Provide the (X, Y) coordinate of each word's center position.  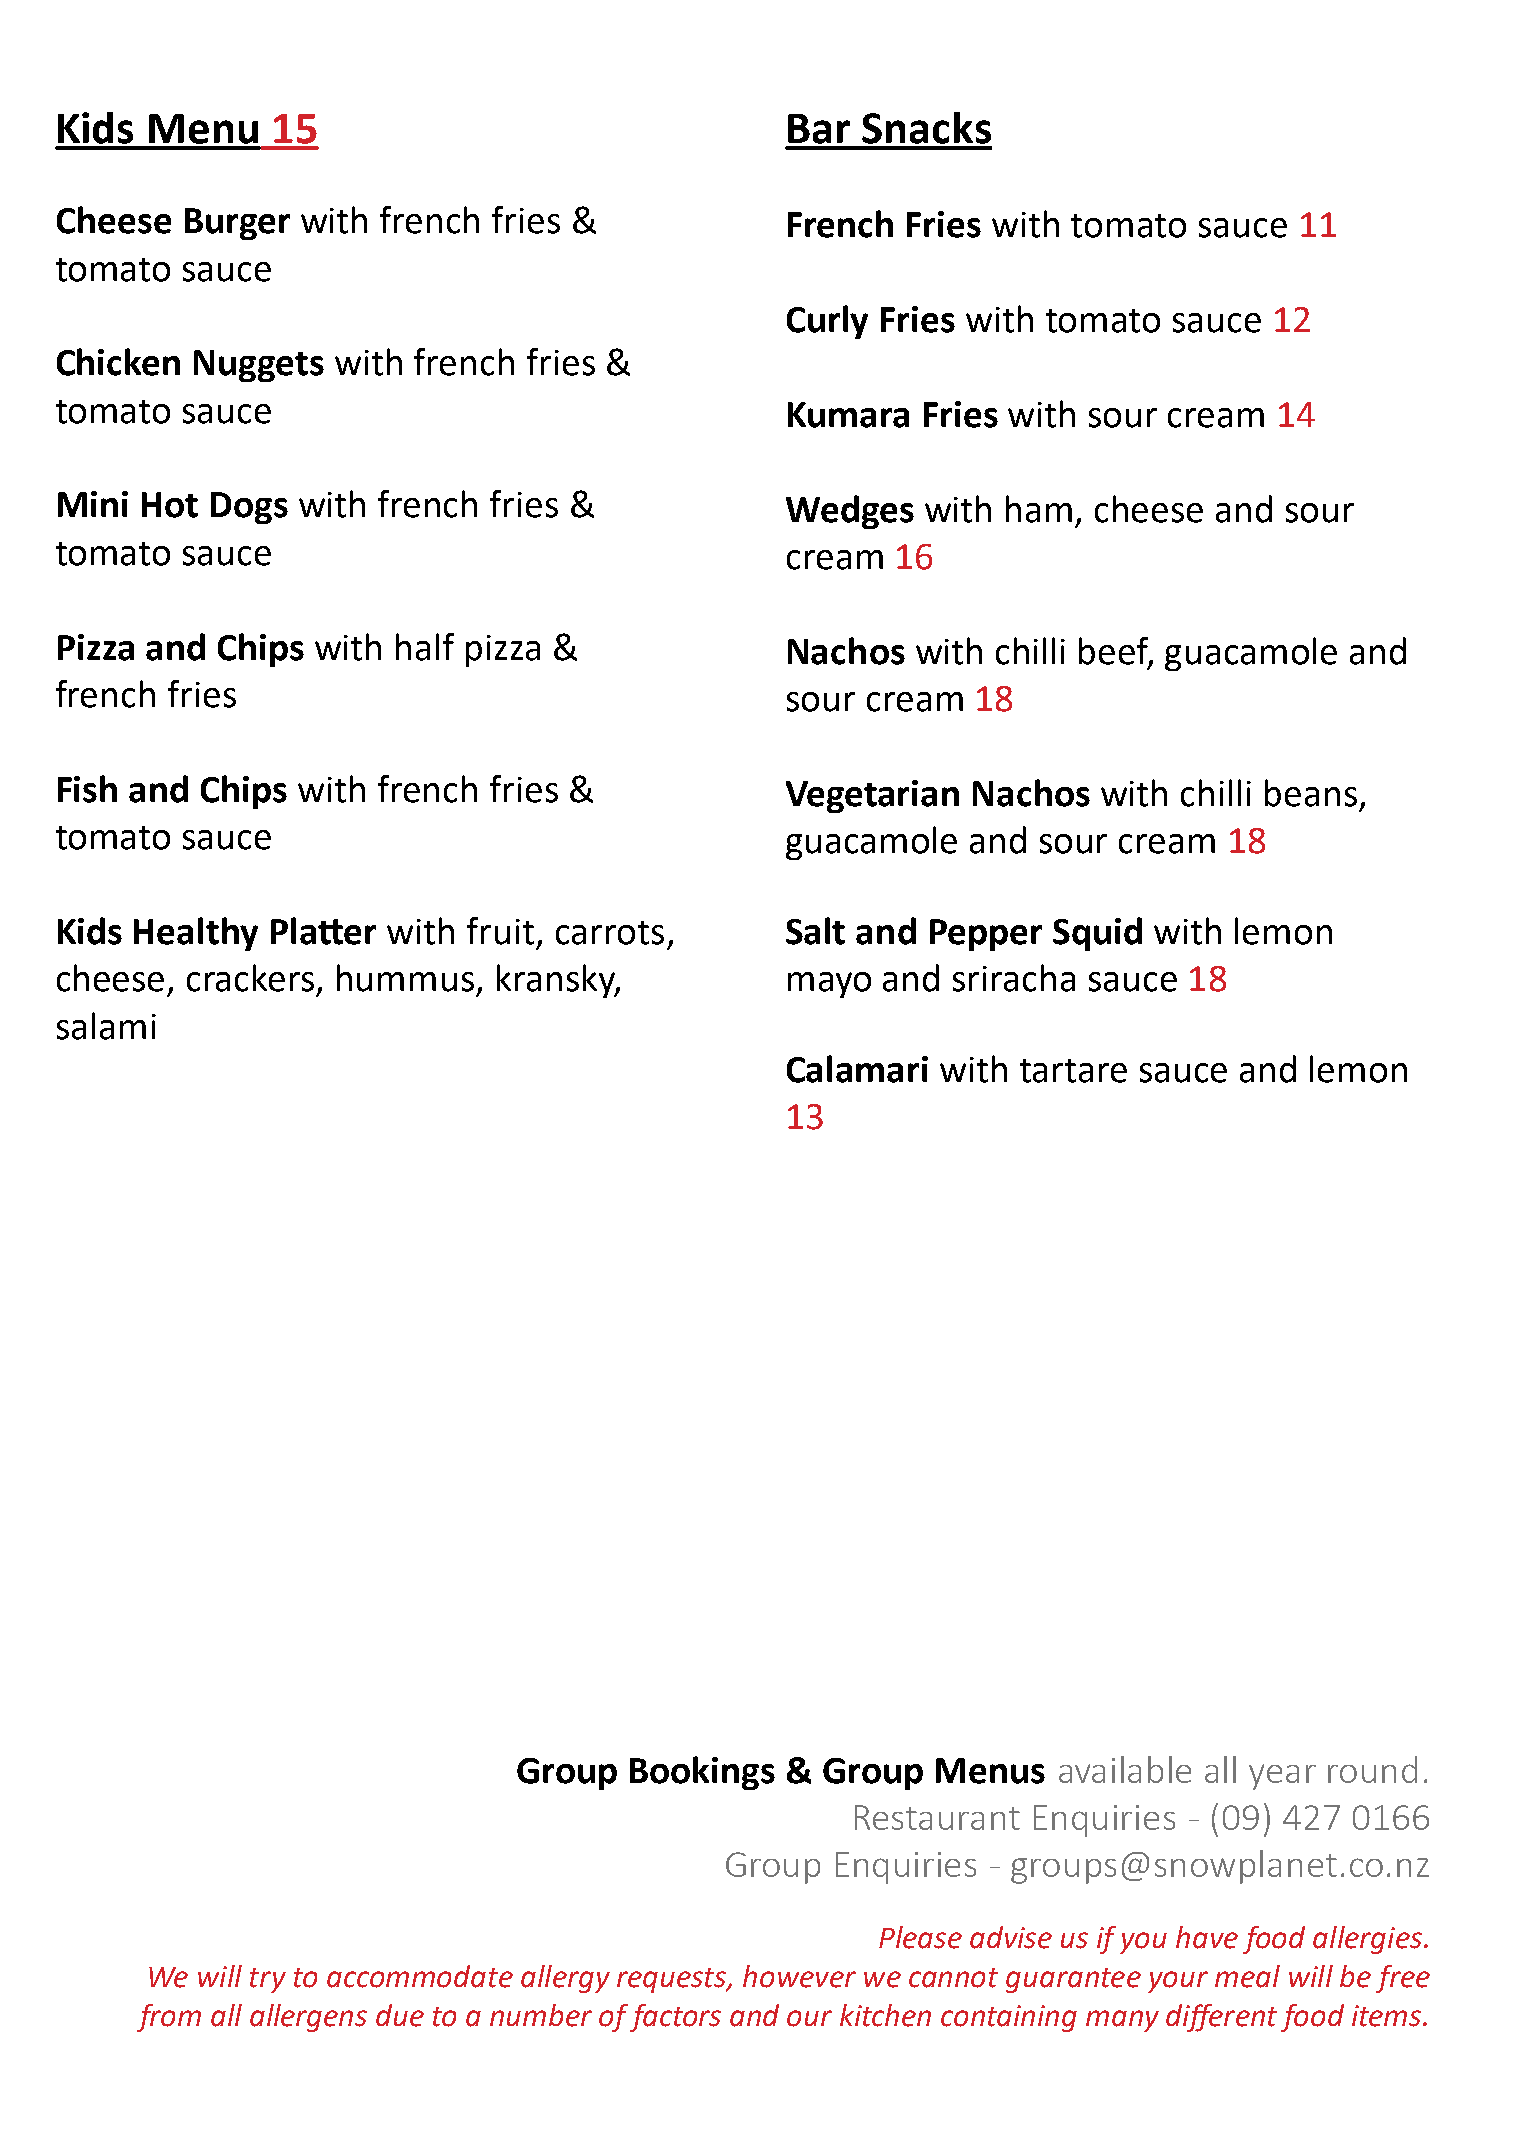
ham (1039, 509)
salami (106, 1026)
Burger (237, 224)
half (425, 647)
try (268, 1980)
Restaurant (937, 1817)
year (1282, 1777)
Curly (827, 322)
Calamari (857, 1069)
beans (1311, 793)
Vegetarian (872, 796)
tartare (1073, 1071)
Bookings (702, 1773)
